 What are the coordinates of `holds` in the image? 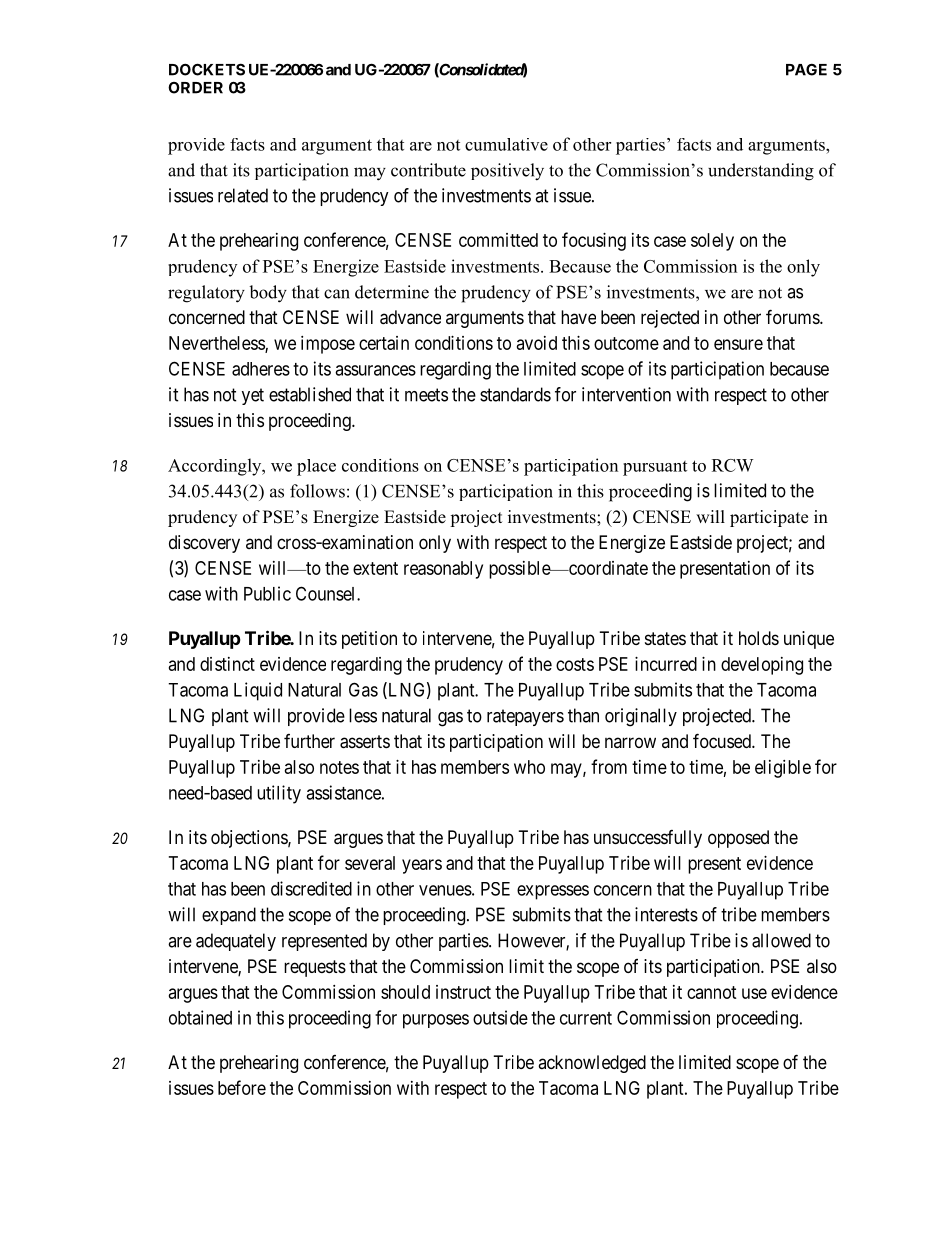 It's located at (759, 638).
